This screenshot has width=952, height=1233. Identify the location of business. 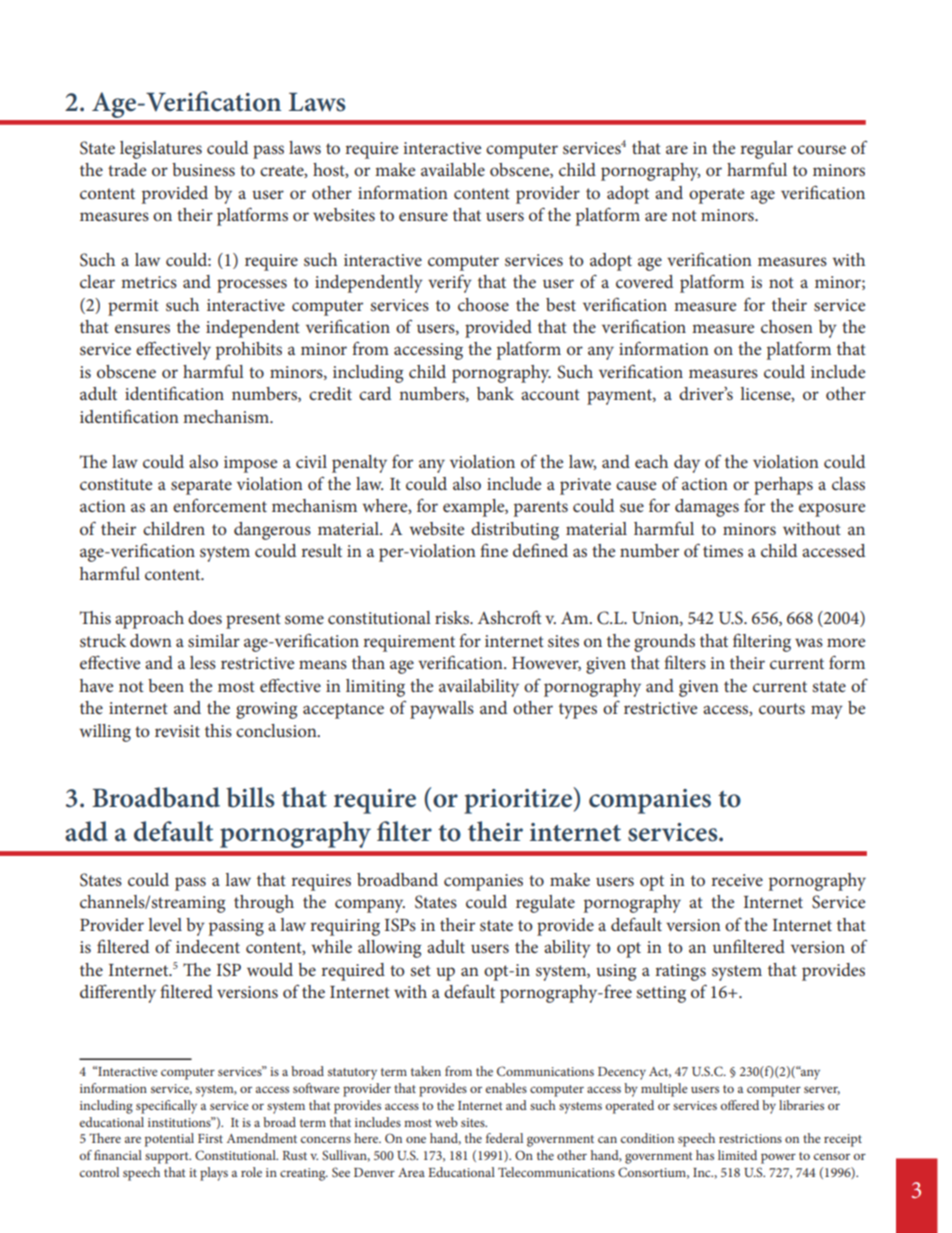
(203, 169).
